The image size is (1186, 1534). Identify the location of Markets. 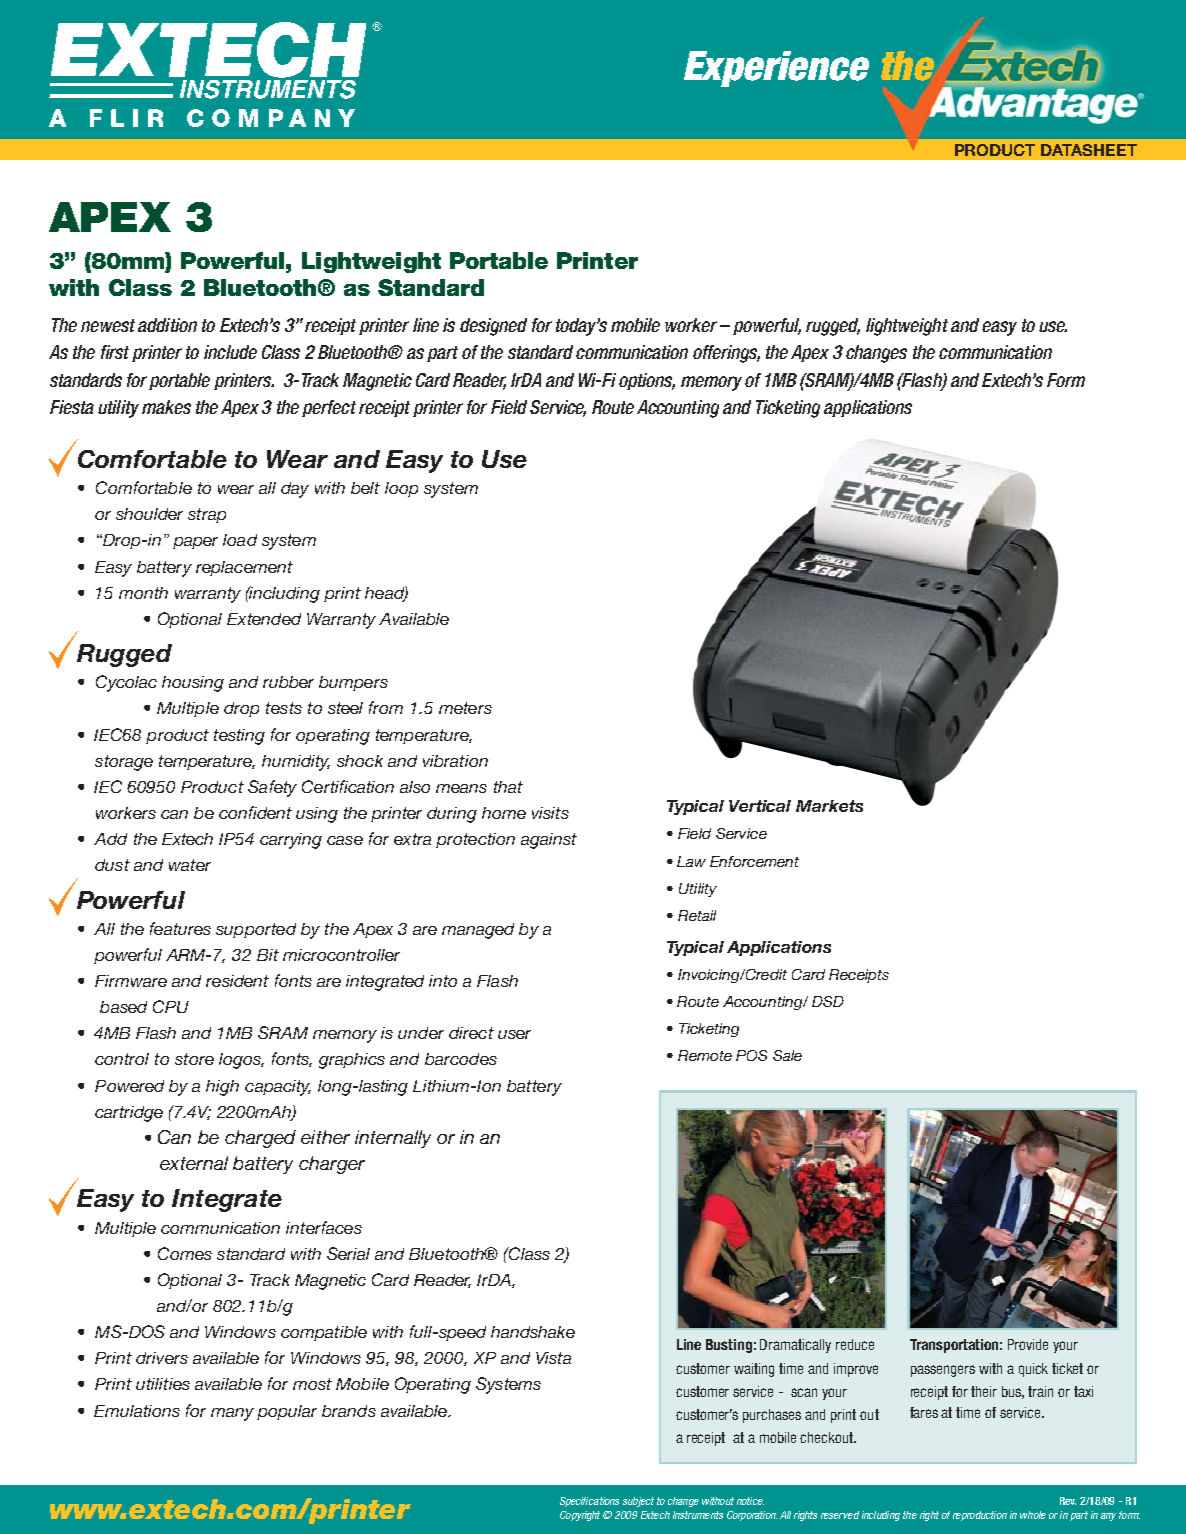
(829, 806).
